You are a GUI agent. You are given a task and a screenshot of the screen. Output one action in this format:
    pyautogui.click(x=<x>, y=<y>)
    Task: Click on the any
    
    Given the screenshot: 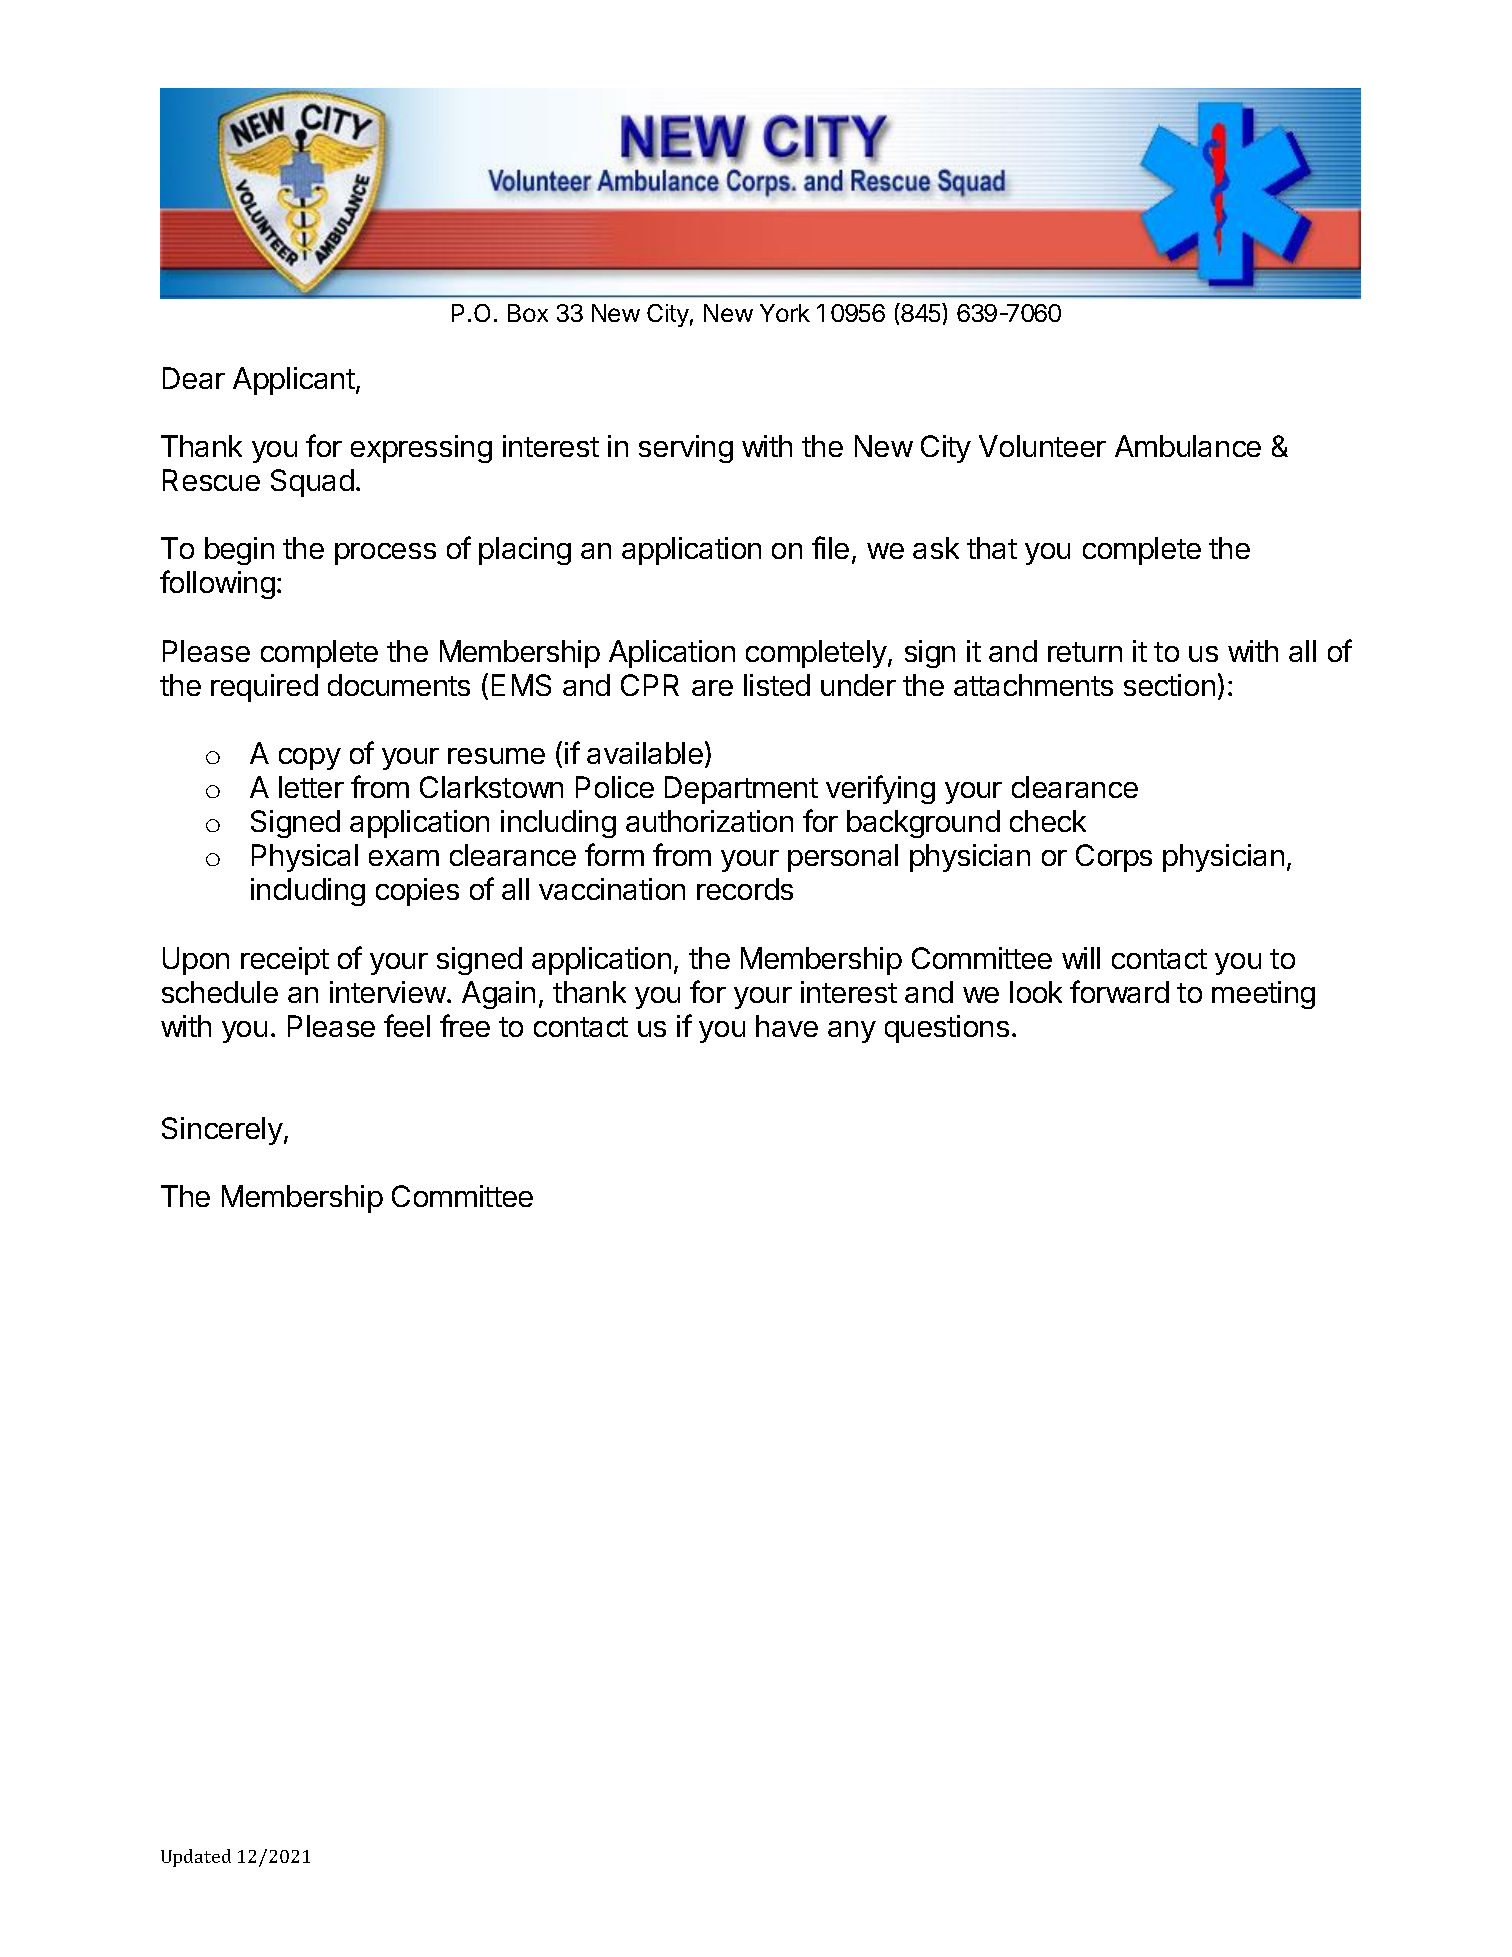 What is the action you would take?
    pyautogui.click(x=852, y=1032)
